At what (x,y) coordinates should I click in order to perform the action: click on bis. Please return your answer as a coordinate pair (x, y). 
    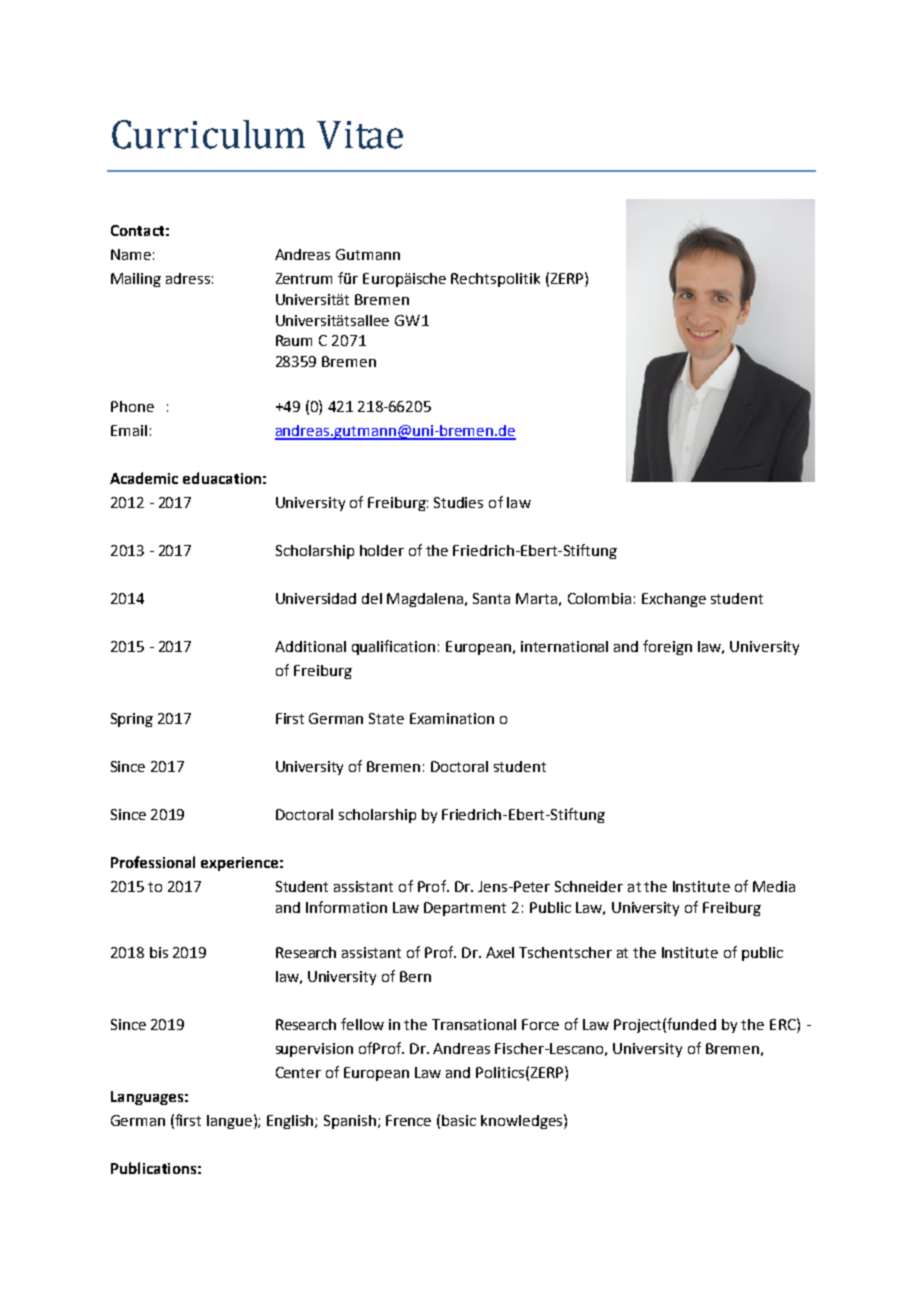
    Looking at the image, I should click on (159, 952).
